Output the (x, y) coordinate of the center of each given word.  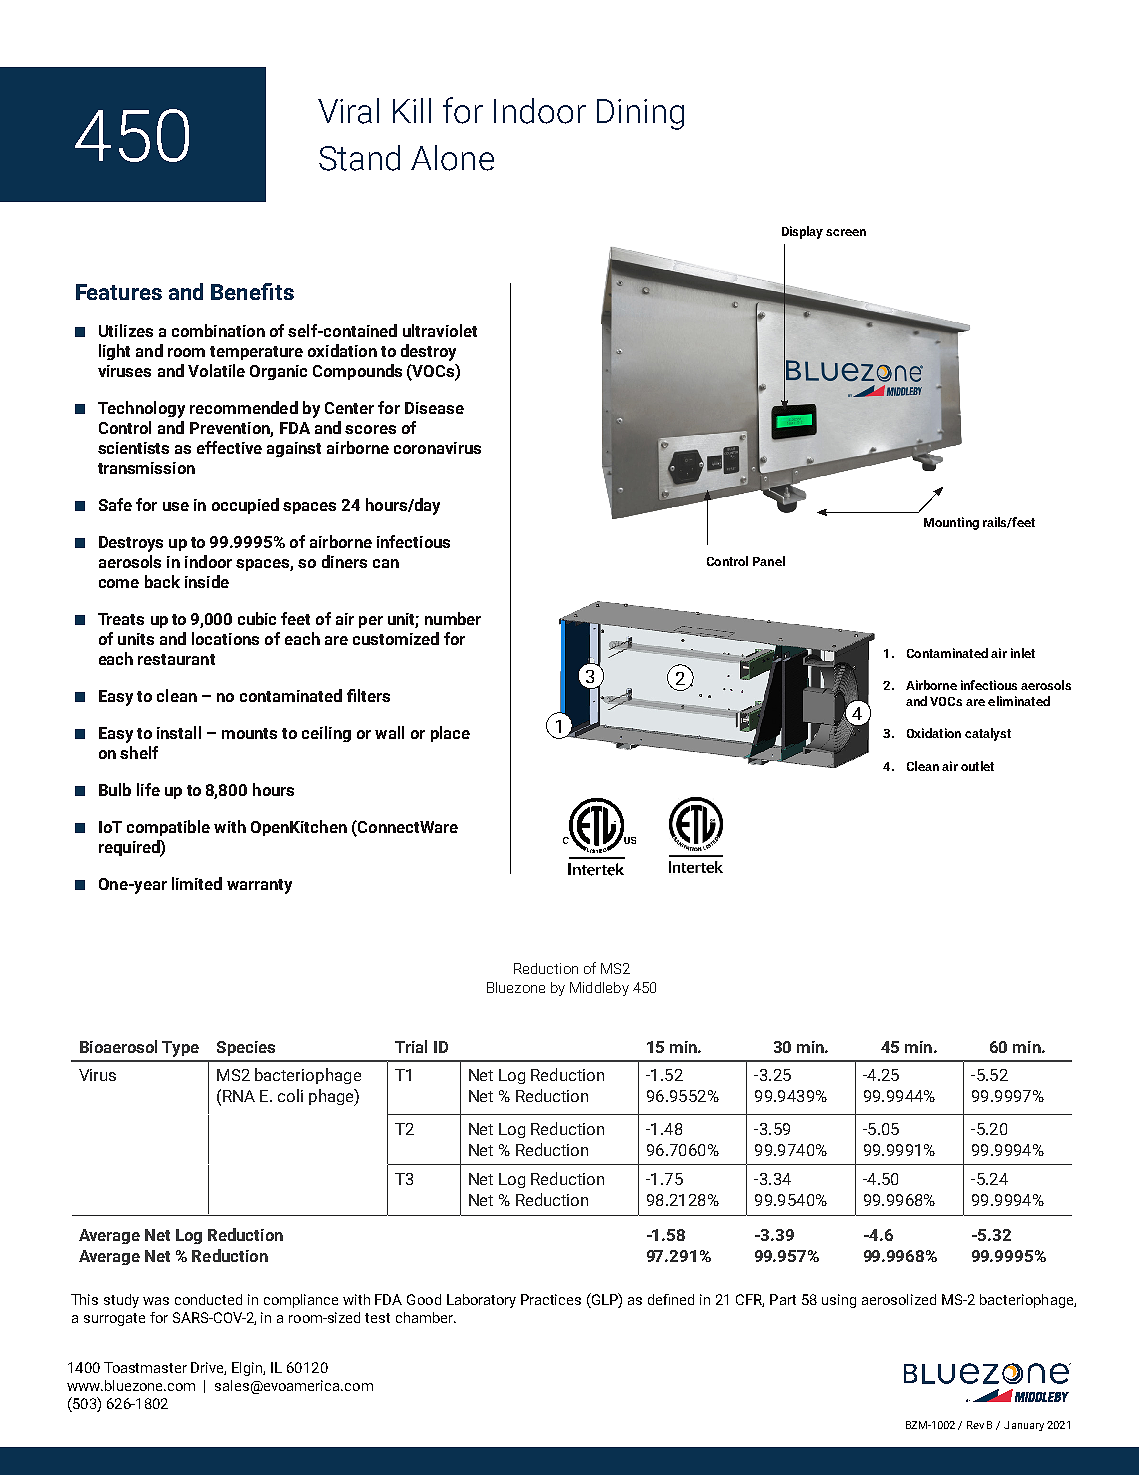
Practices (551, 1299)
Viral (348, 111)
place (450, 734)
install (179, 732)
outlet (977, 766)
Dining (640, 114)
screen (846, 232)
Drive (208, 1368)
